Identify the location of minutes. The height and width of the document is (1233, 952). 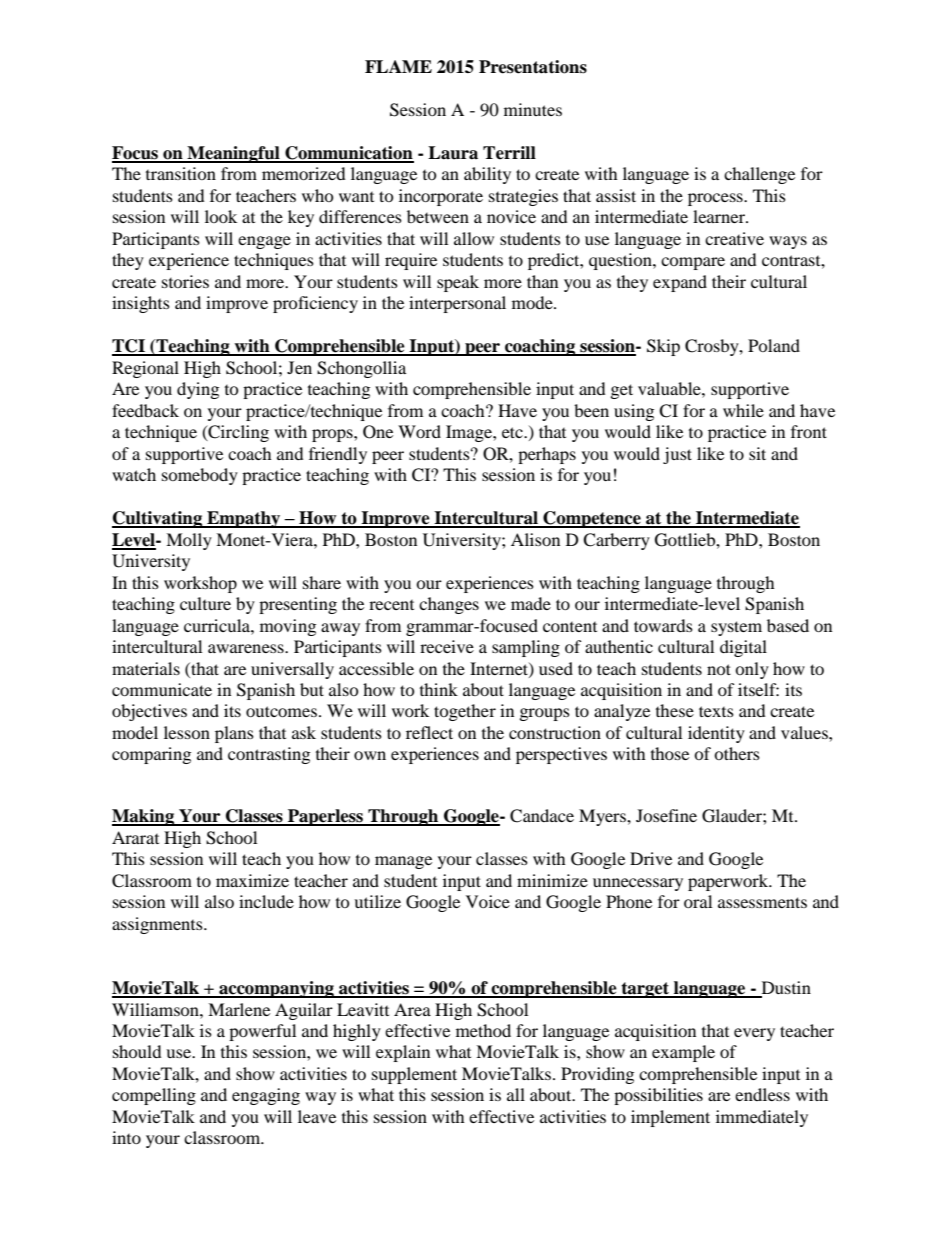
(533, 109).
